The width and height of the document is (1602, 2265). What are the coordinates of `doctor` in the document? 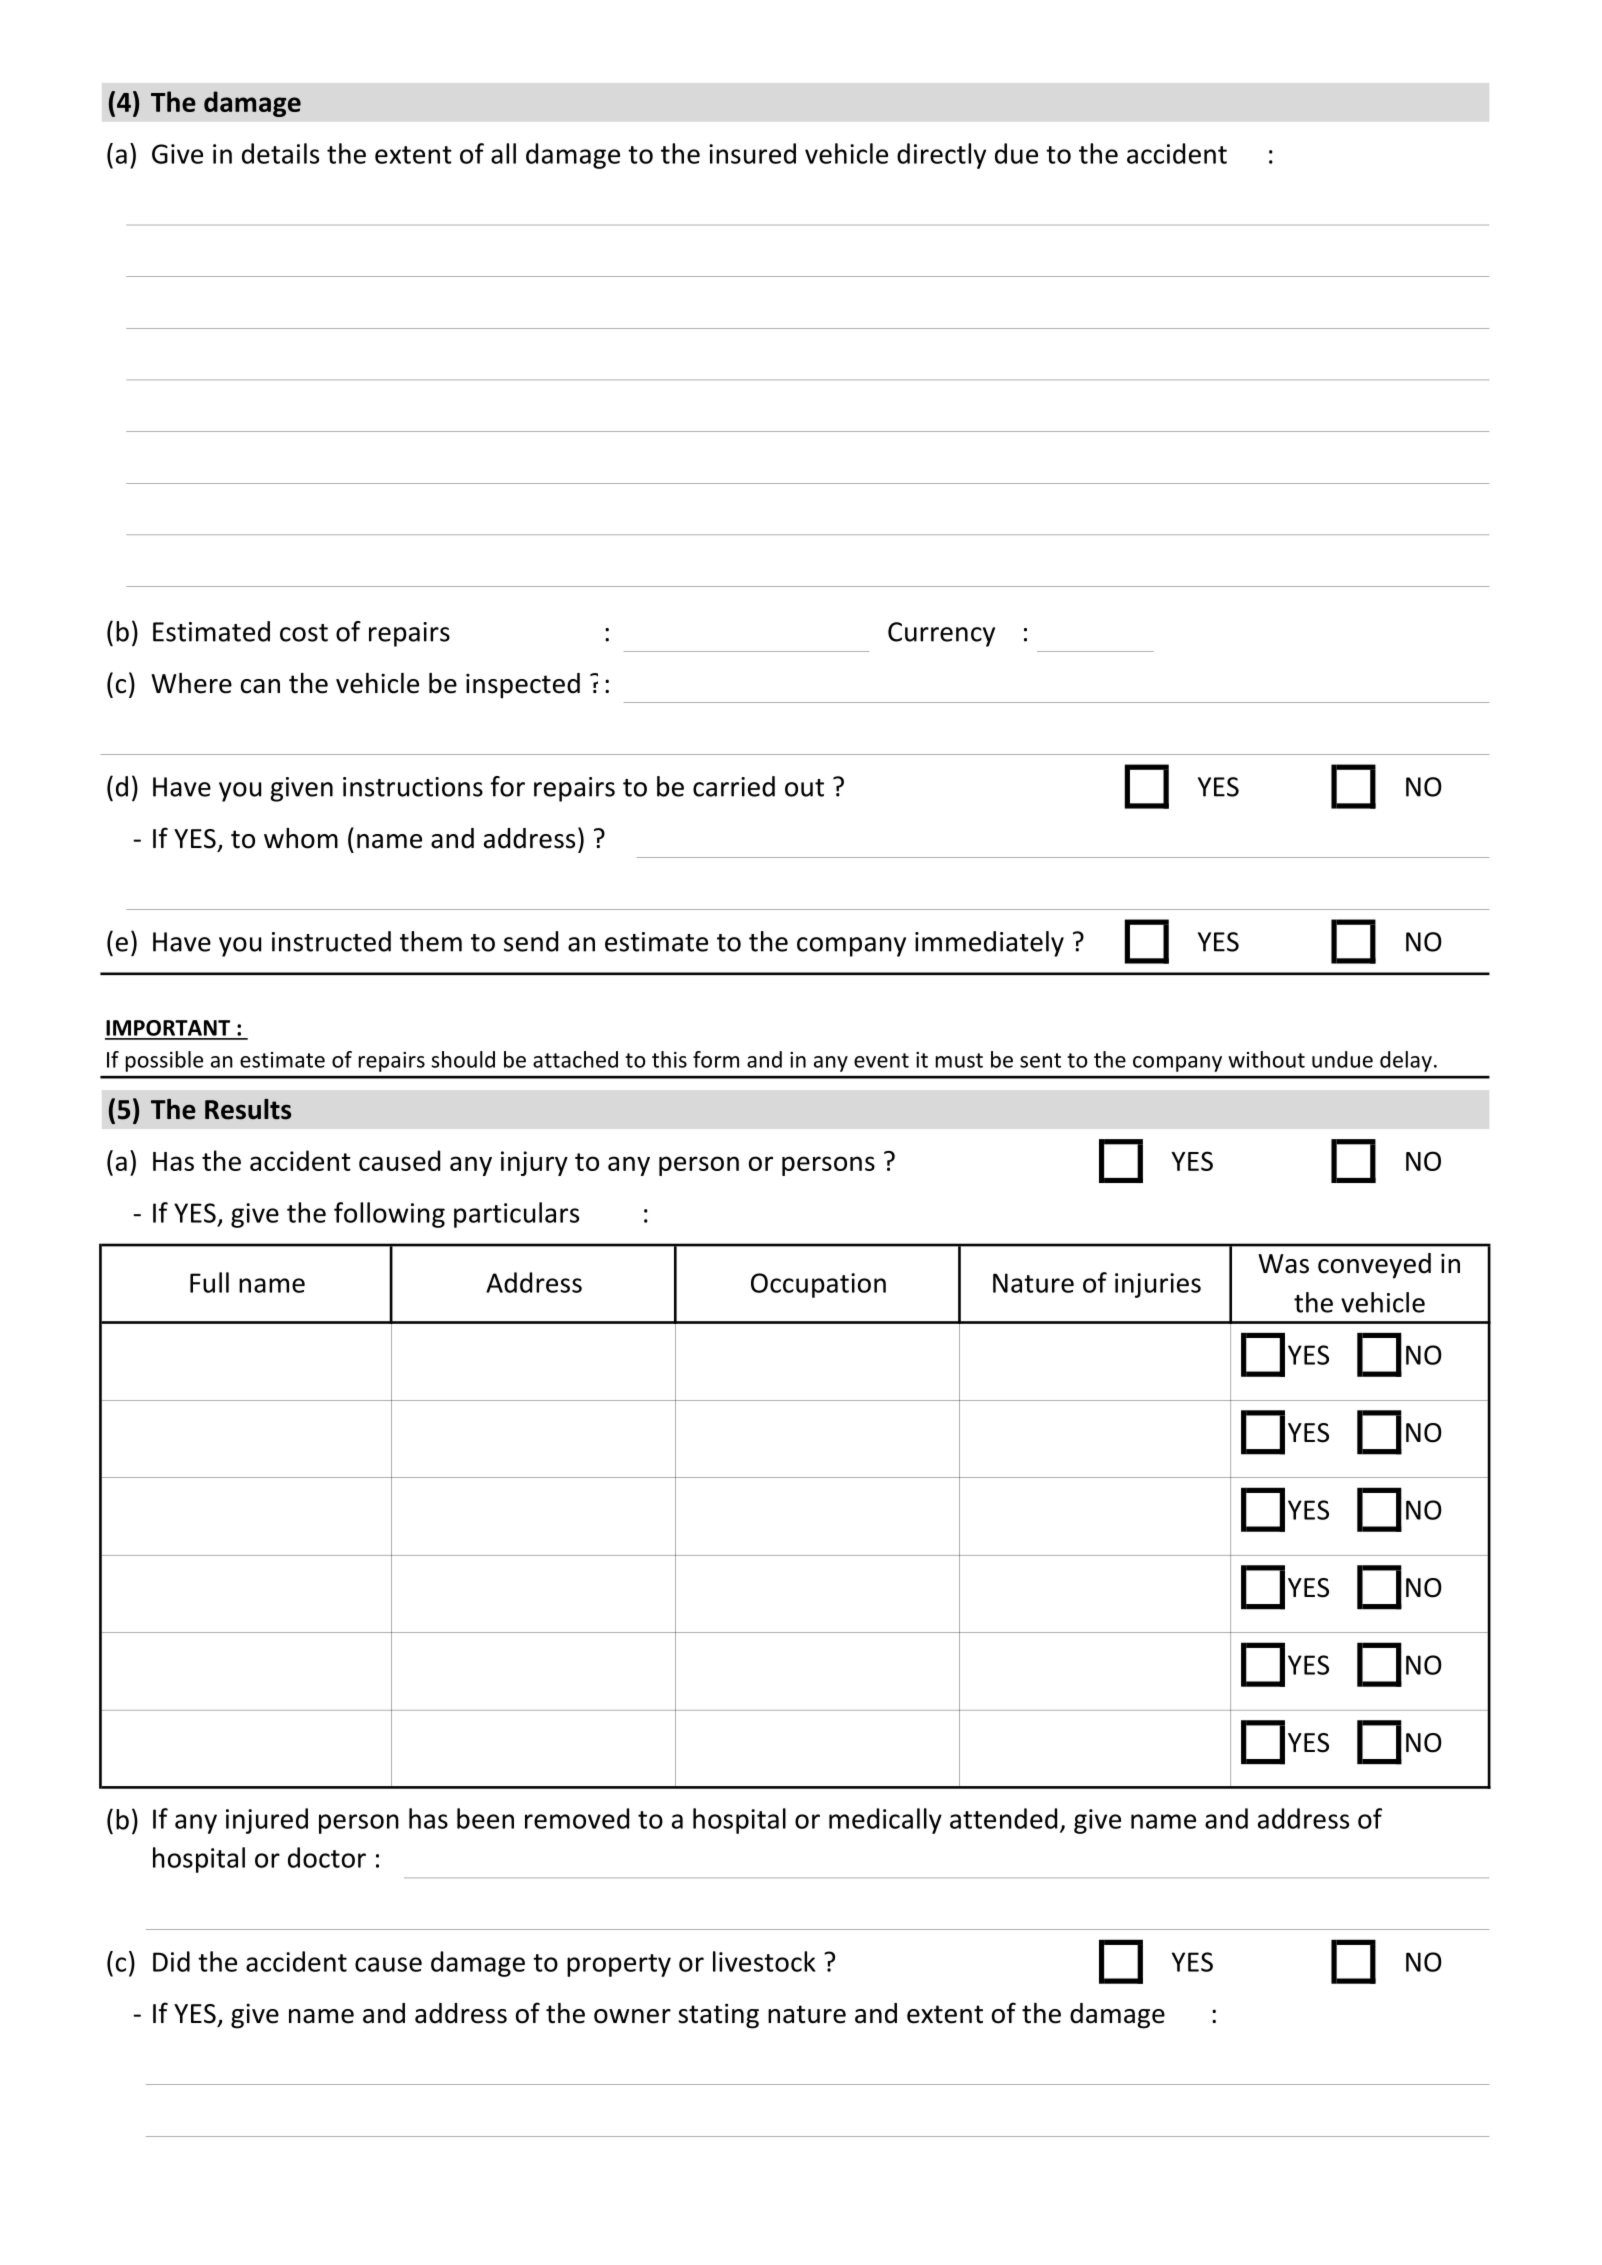 It's located at (327, 1857).
